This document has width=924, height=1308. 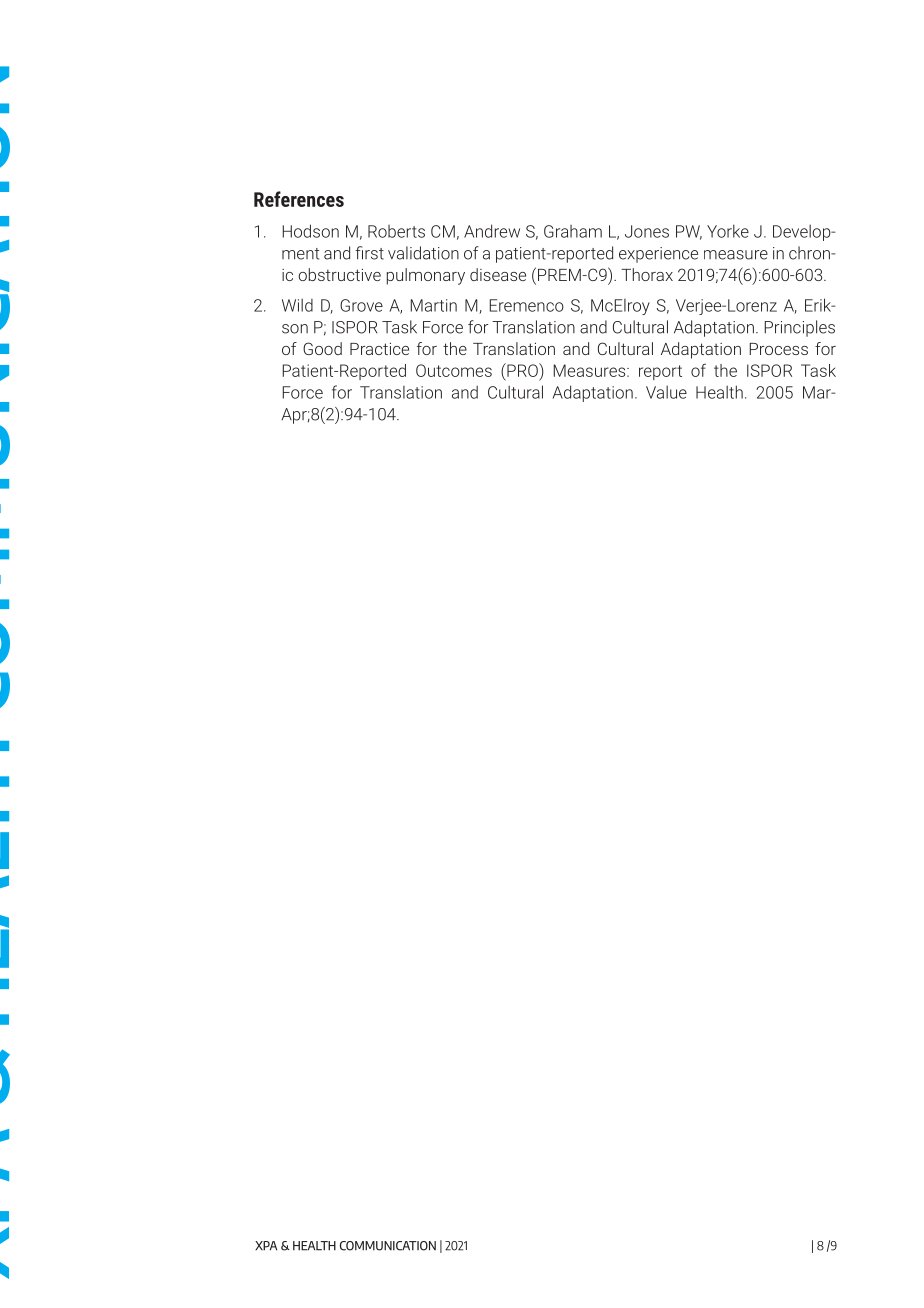 I want to click on Martin, so click(x=433, y=305).
